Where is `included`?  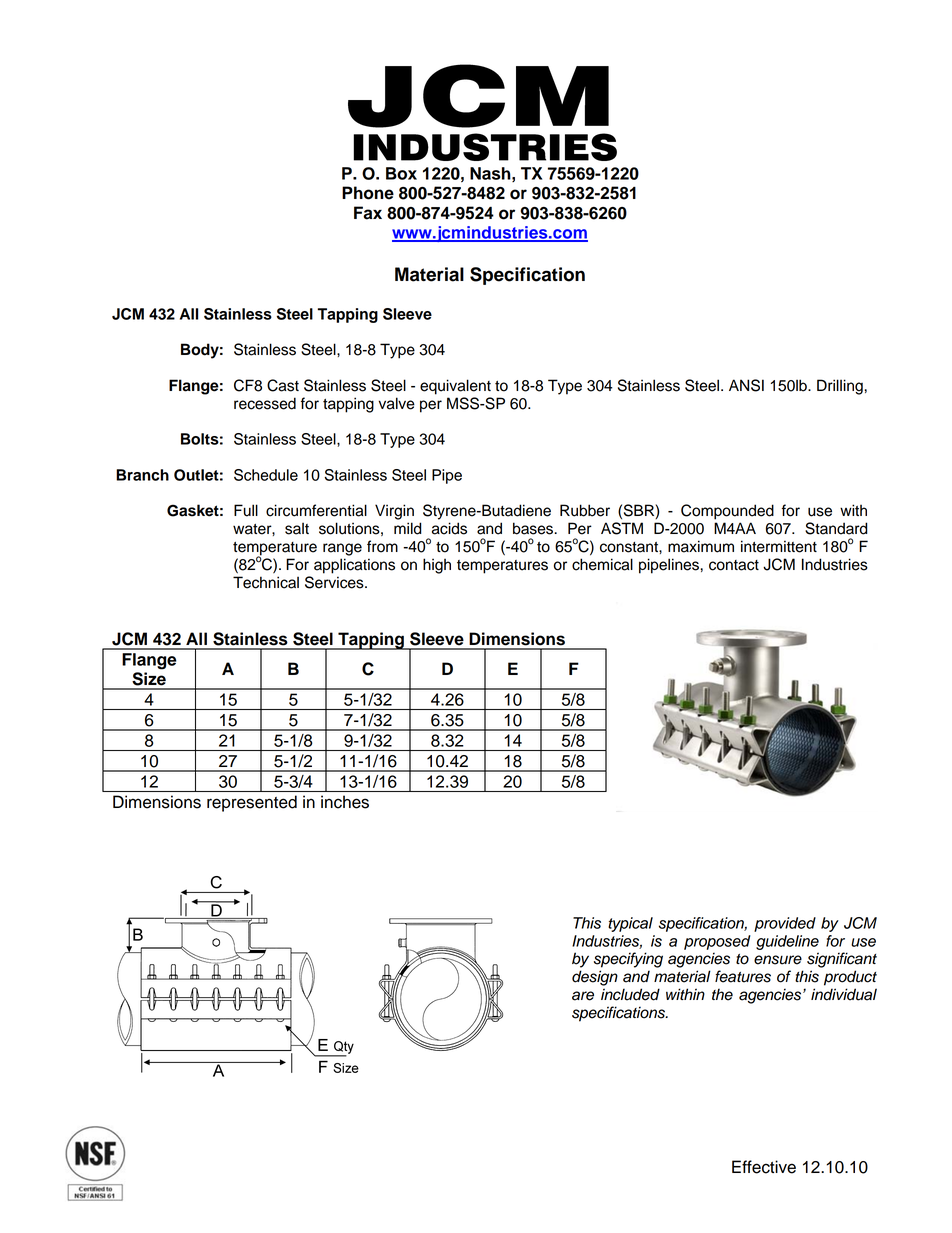 included is located at coordinates (630, 994).
